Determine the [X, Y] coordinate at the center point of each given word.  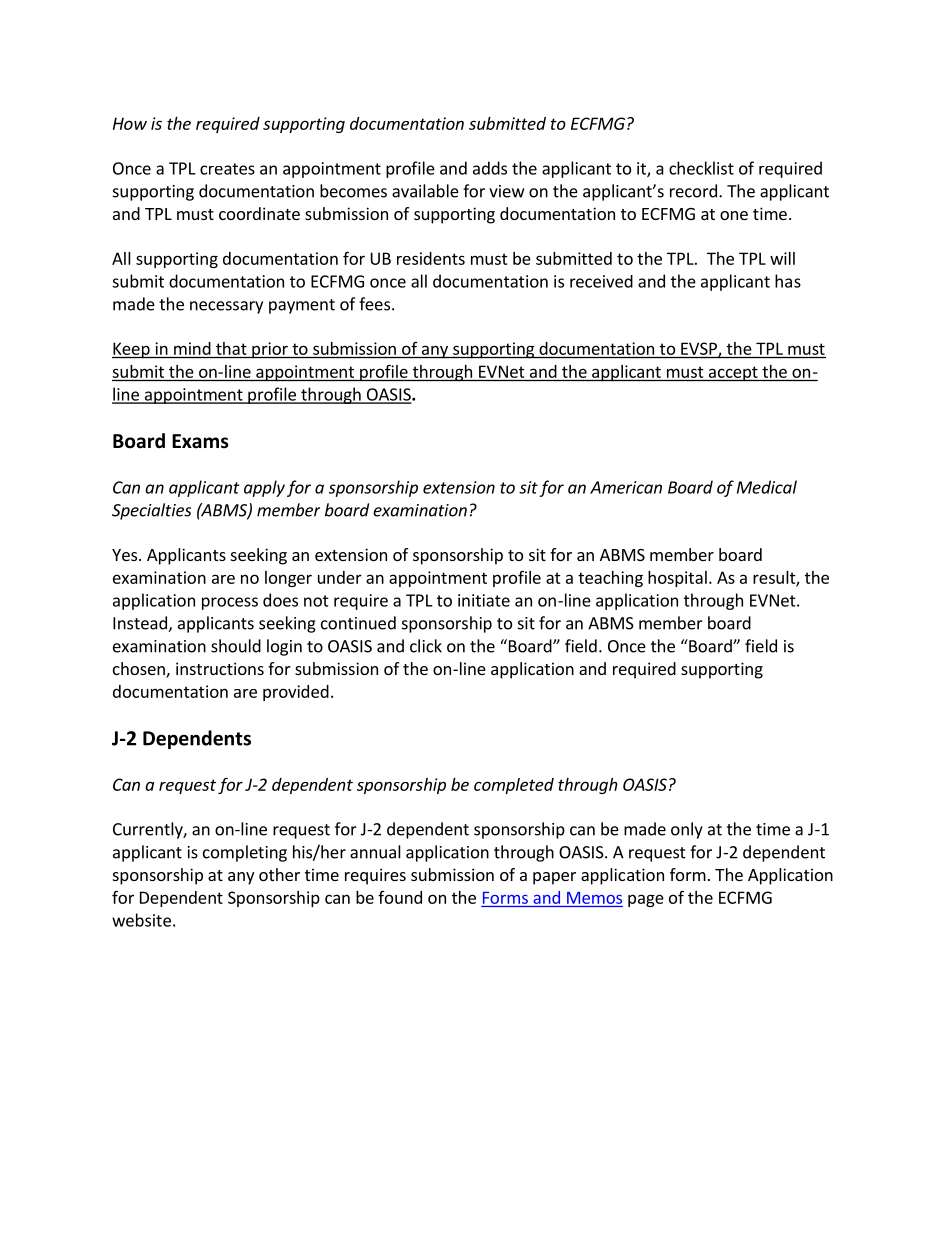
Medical [767, 487]
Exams [200, 441]
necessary [226, 307]
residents [431, 258]
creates [227, 169]
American [626, 487]
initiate [484, 600]
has [788, 281]
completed [514, 786]
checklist [701, 168]
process [230, 603]
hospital [677, 579]
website [141, 920]
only [687, 830]
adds [490, 168]
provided [296, 693]
